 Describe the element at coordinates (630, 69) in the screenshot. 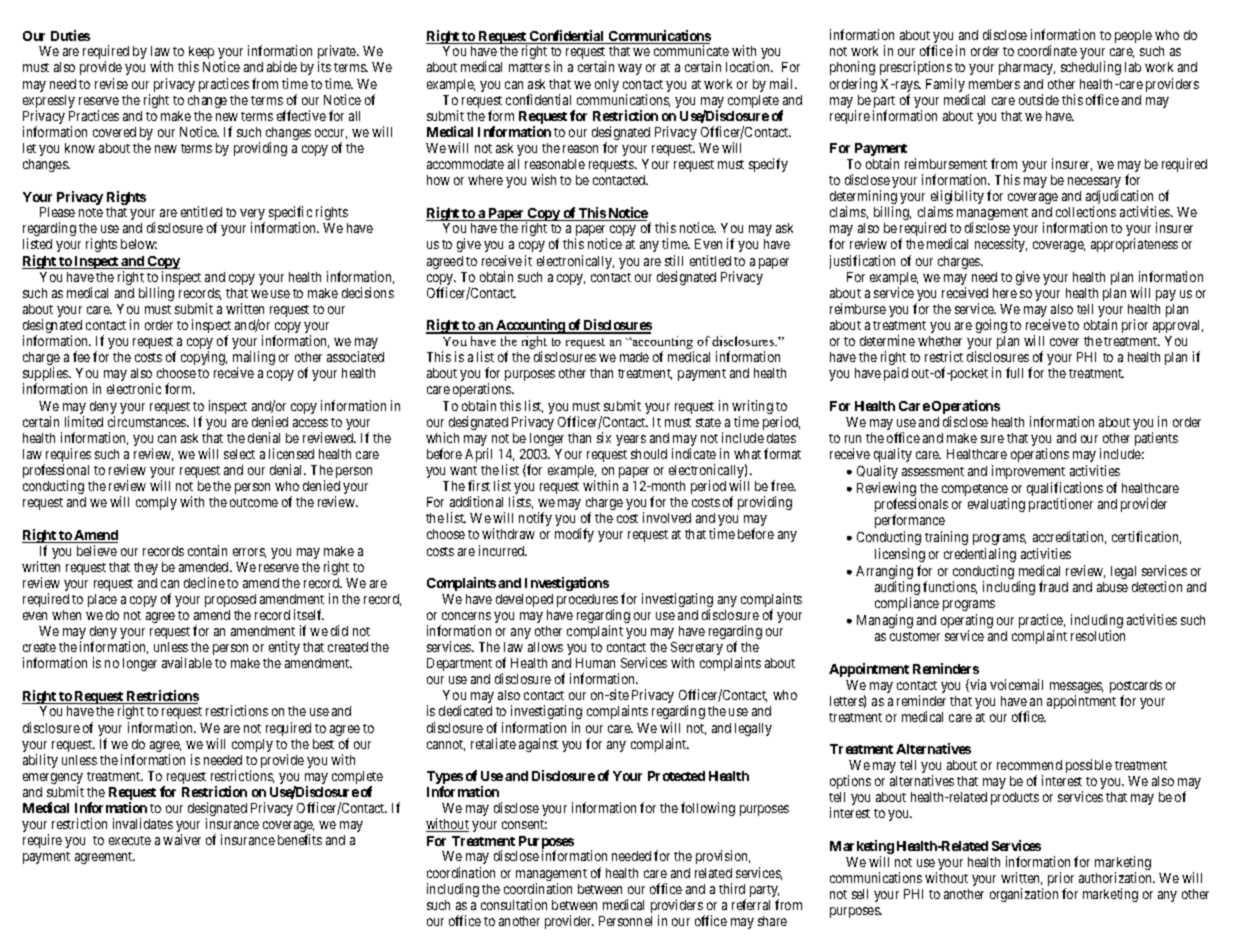

I see `way` at that location.
